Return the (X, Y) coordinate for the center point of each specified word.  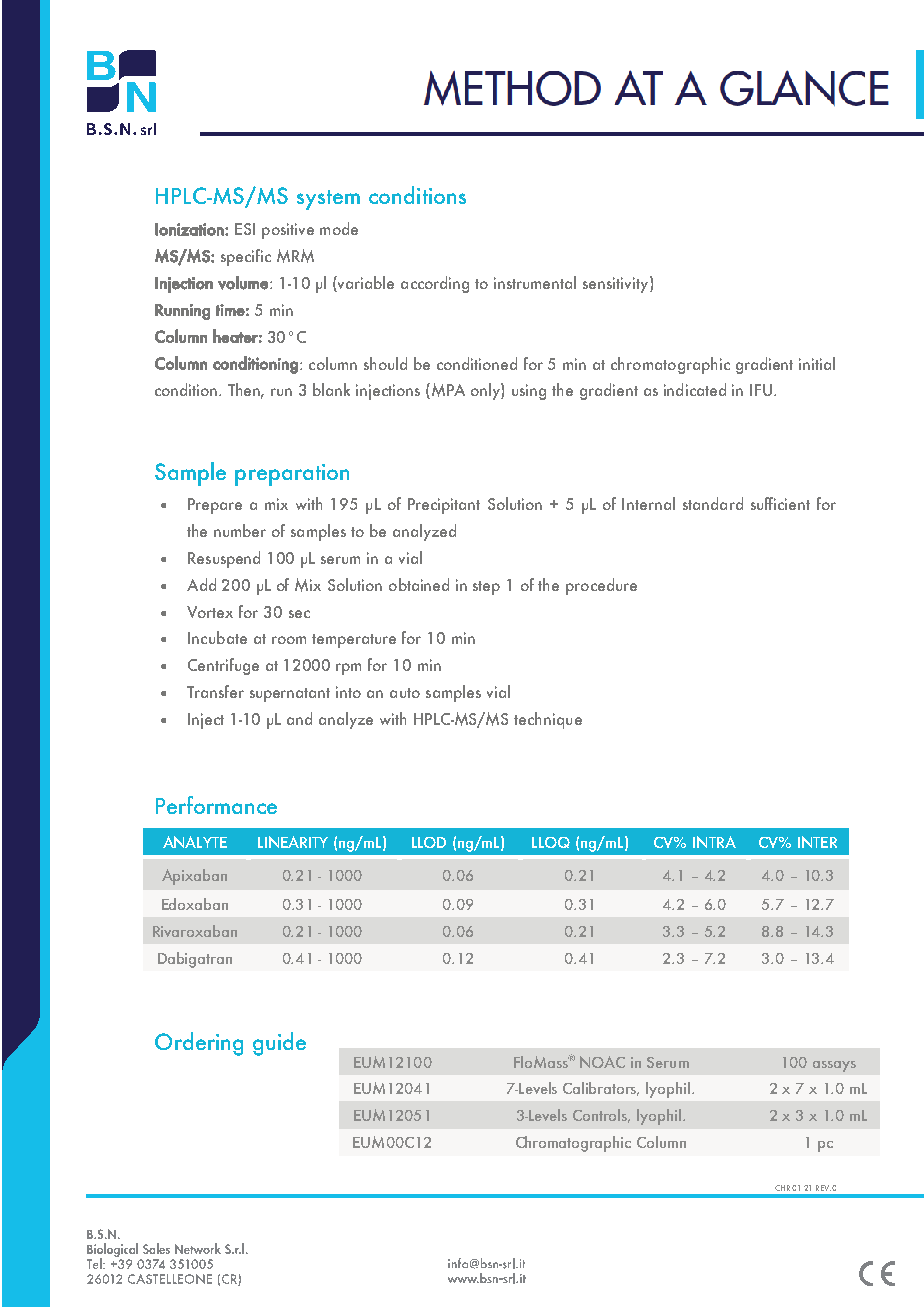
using (529, 392)
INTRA (714, 842)
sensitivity (617, 284)
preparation (292, 475)
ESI (245, 229)
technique (548, 720)
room (289, 640)
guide (279, 1044)
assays (834, 1066)
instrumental (535, 282)
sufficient (780, 503)
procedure (601, 586)
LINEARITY (293, 842)
